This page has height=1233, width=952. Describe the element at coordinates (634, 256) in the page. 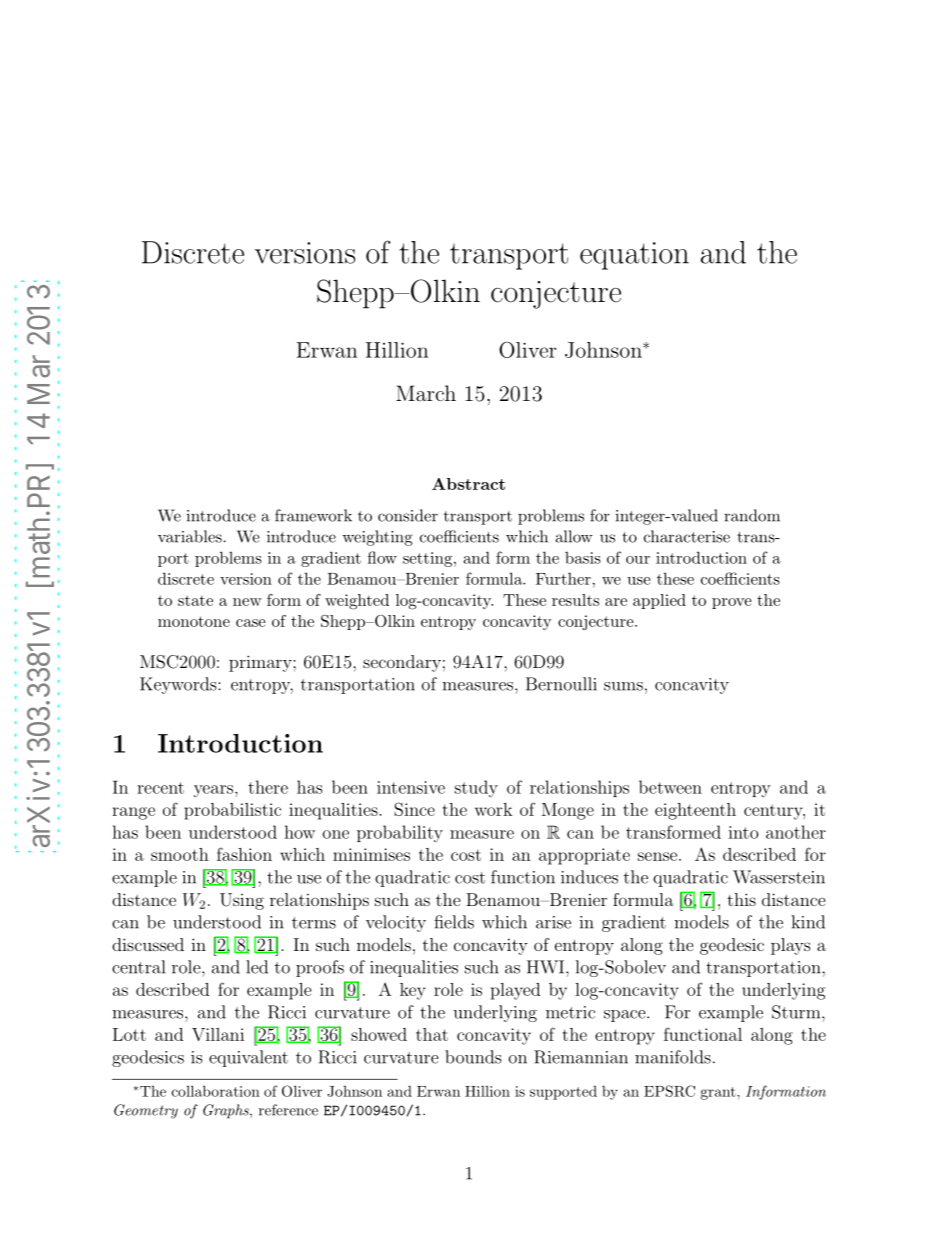

I see `equation` at that location.
